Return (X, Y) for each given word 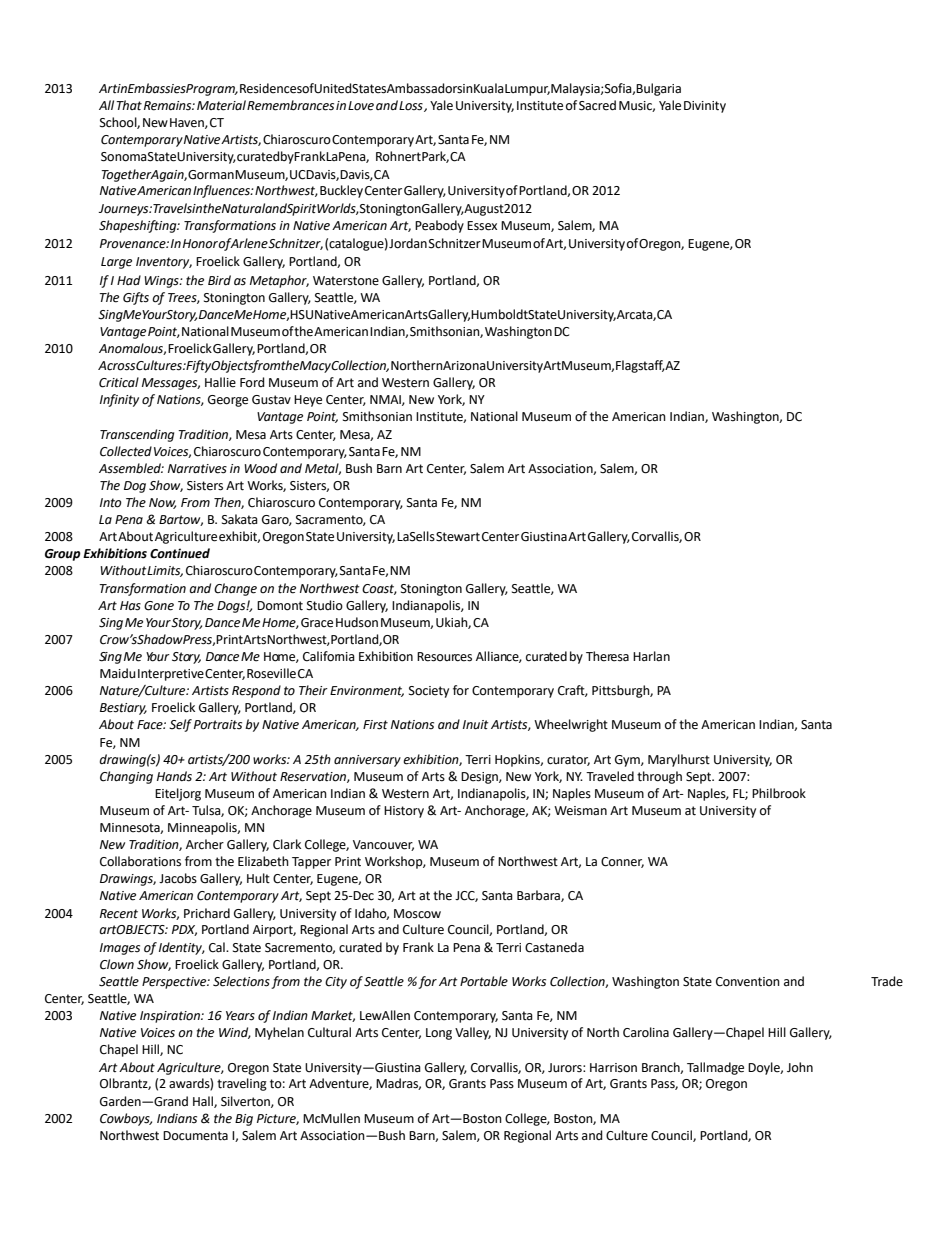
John (800, 1067)
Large (116, 263)
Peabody (439, 226)
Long (439, 1034)
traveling (242, 1084)
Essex (482, 226)
